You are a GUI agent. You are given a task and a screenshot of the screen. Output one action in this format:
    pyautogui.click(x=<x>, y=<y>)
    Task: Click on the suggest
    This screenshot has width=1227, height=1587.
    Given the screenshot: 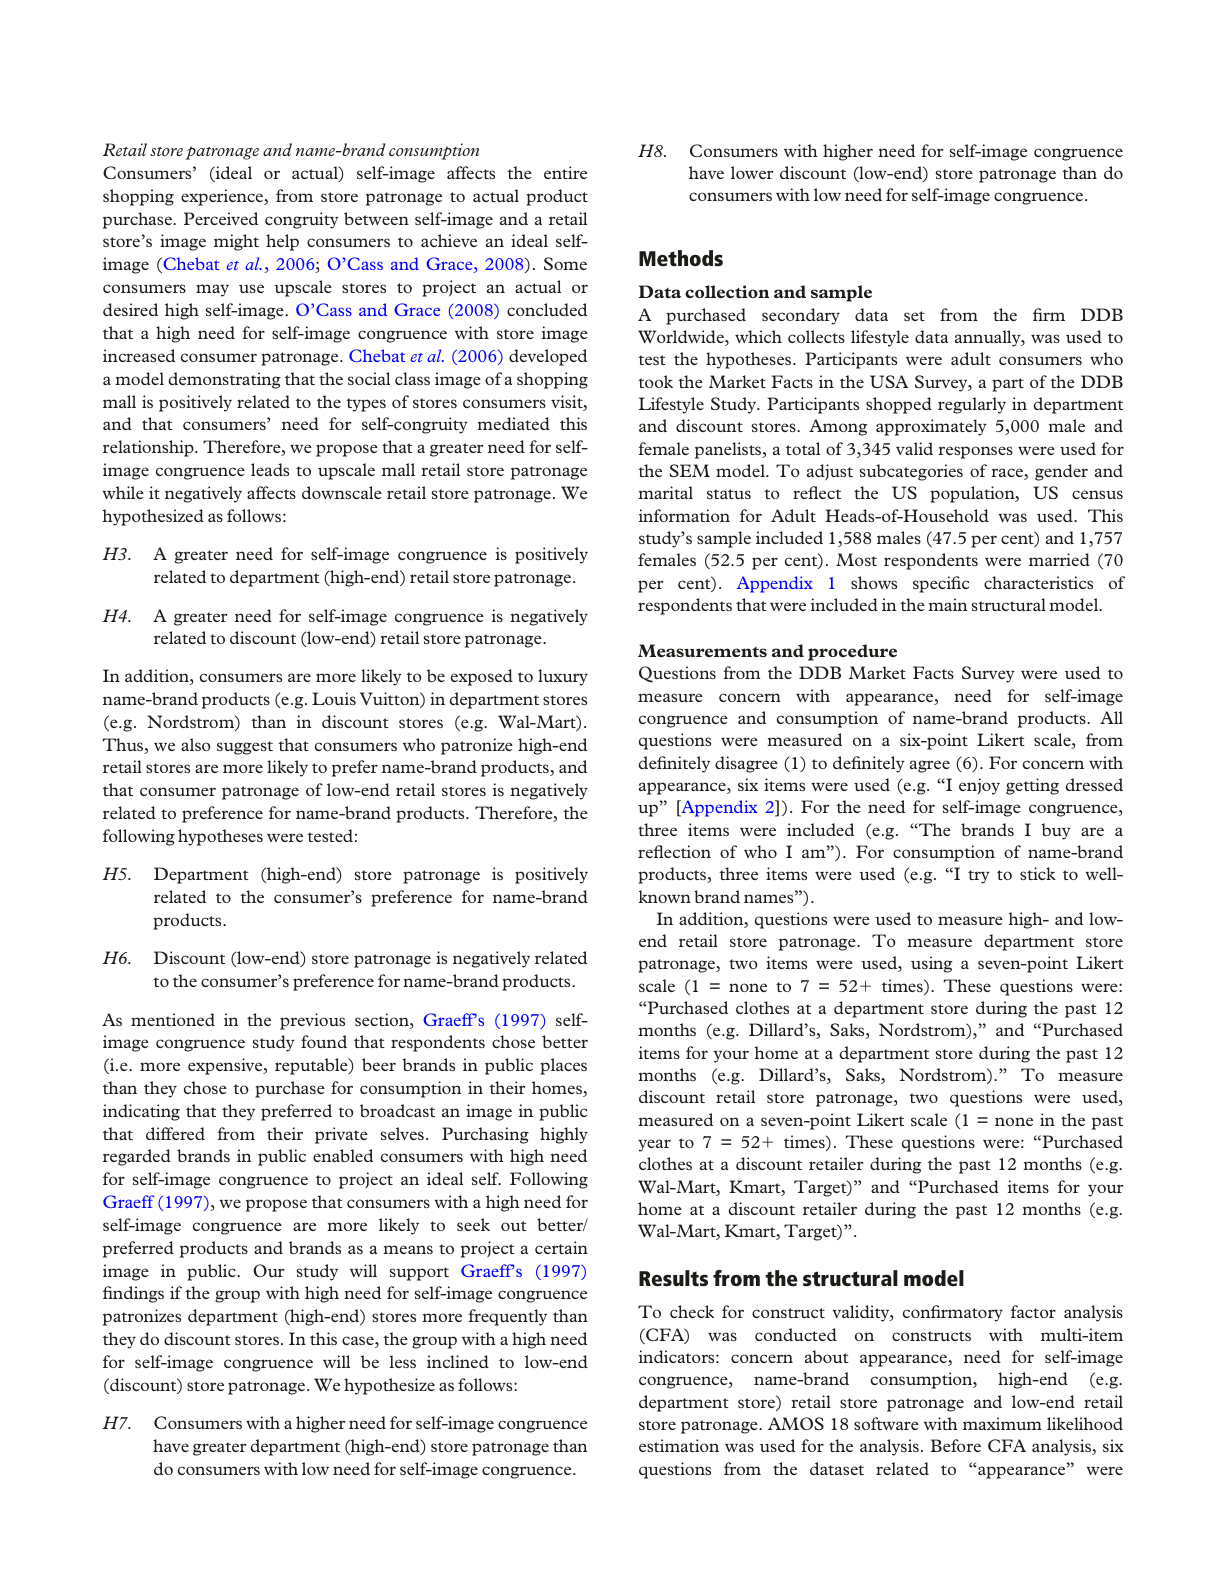 What is the action you would take?
    pyautogui.click(x=245, y=748)
